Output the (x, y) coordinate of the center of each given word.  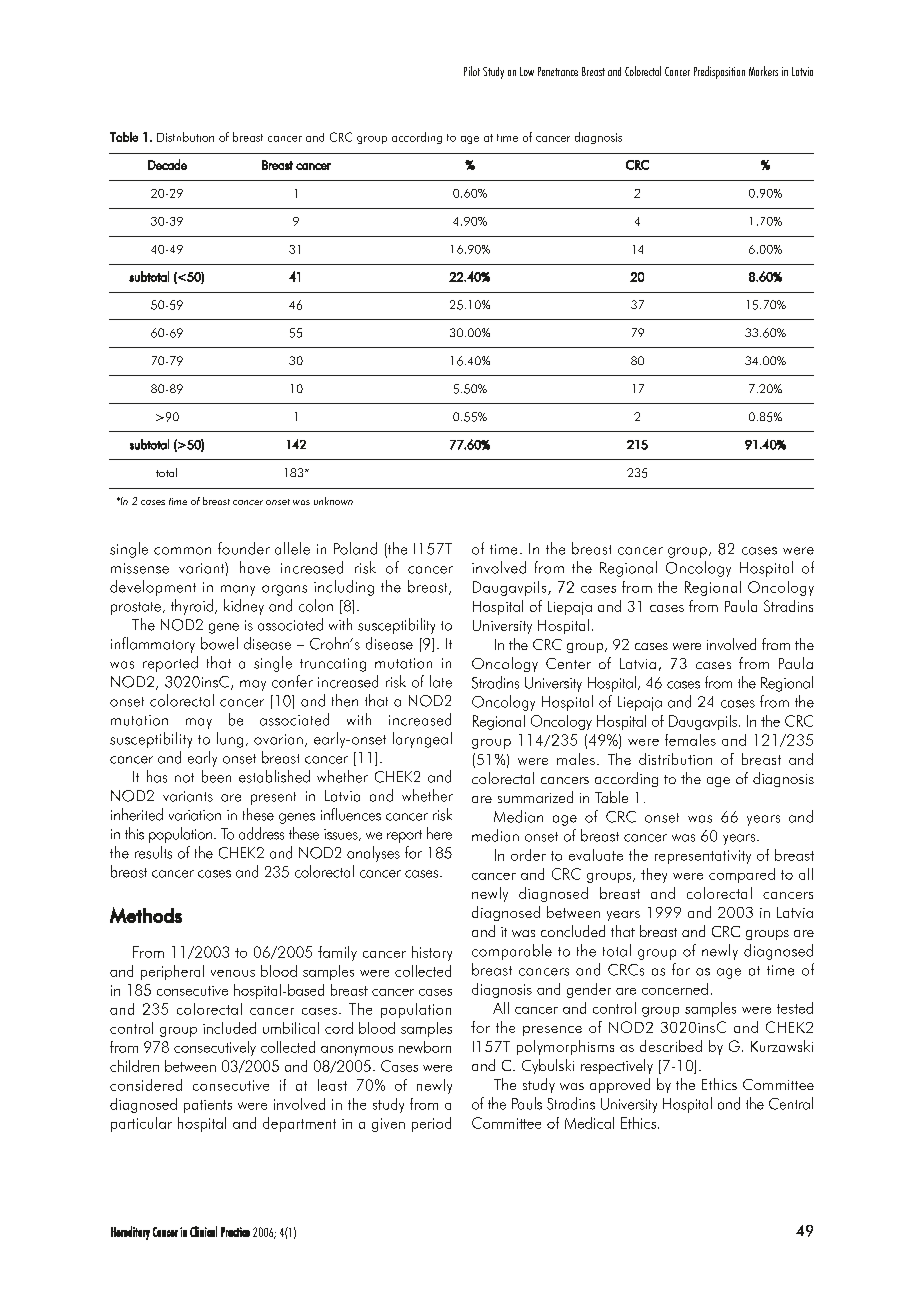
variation (195, 815)
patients (208, 1106)
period (431, 1124)
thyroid (192, 607)
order (528, 855)
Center (568, 663)
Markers (763, 71)
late (441, 681)
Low (527, 71)
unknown (333, 501)
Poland (355, 548)
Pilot (472, 71)
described (671, 1046)
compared (742, 875)
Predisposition (719, 72)
